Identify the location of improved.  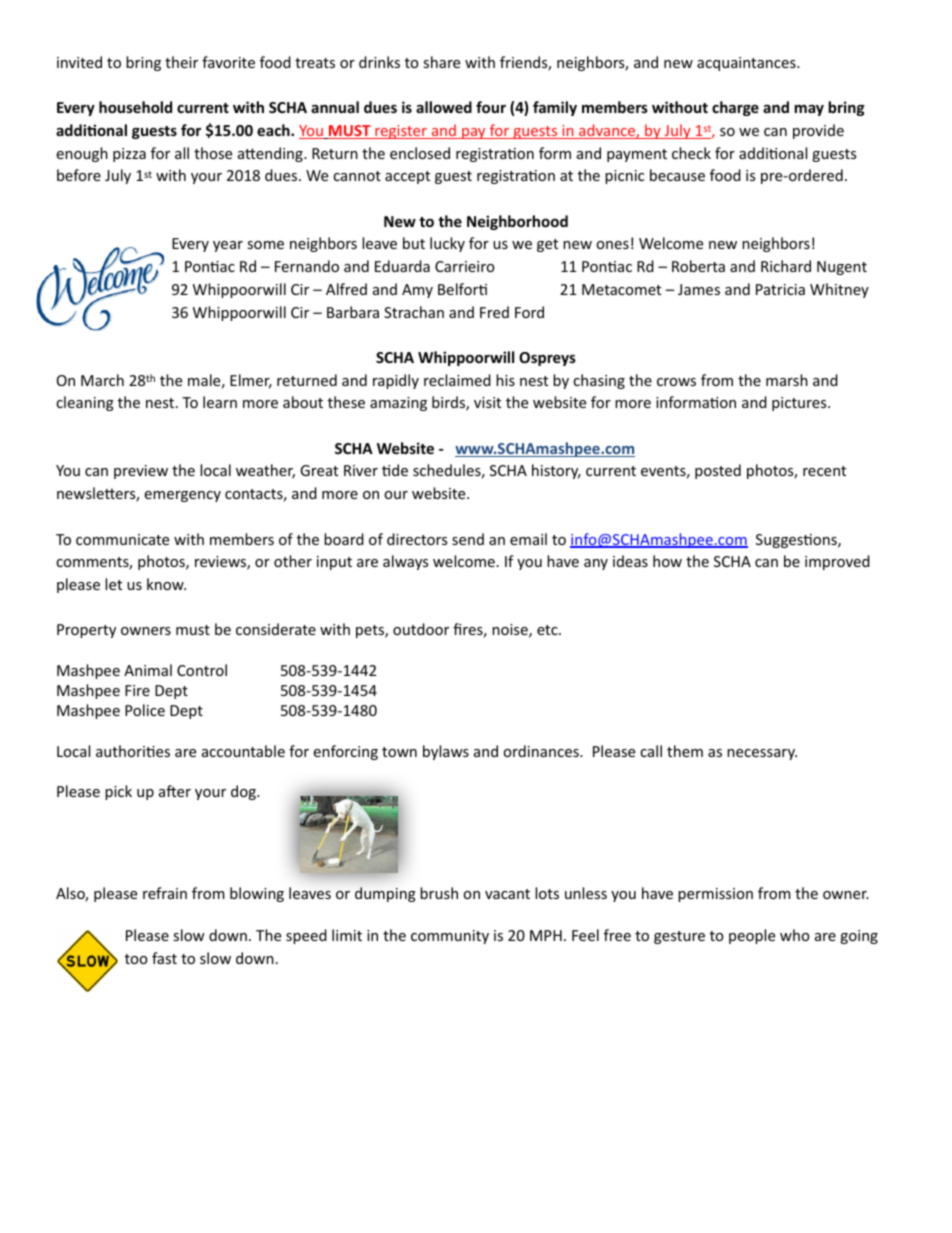
(837, 562).
